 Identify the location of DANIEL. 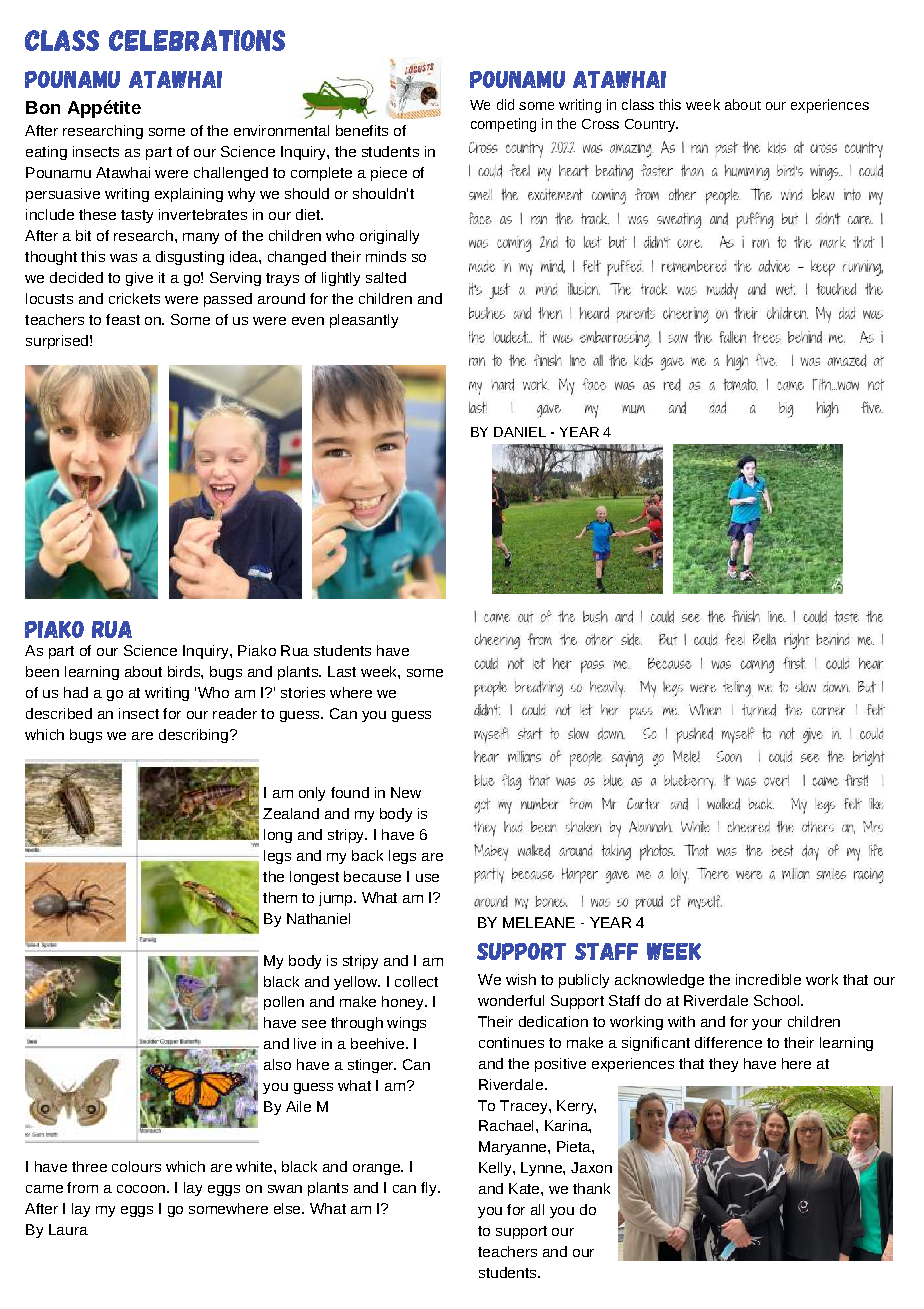
(520, 432).
